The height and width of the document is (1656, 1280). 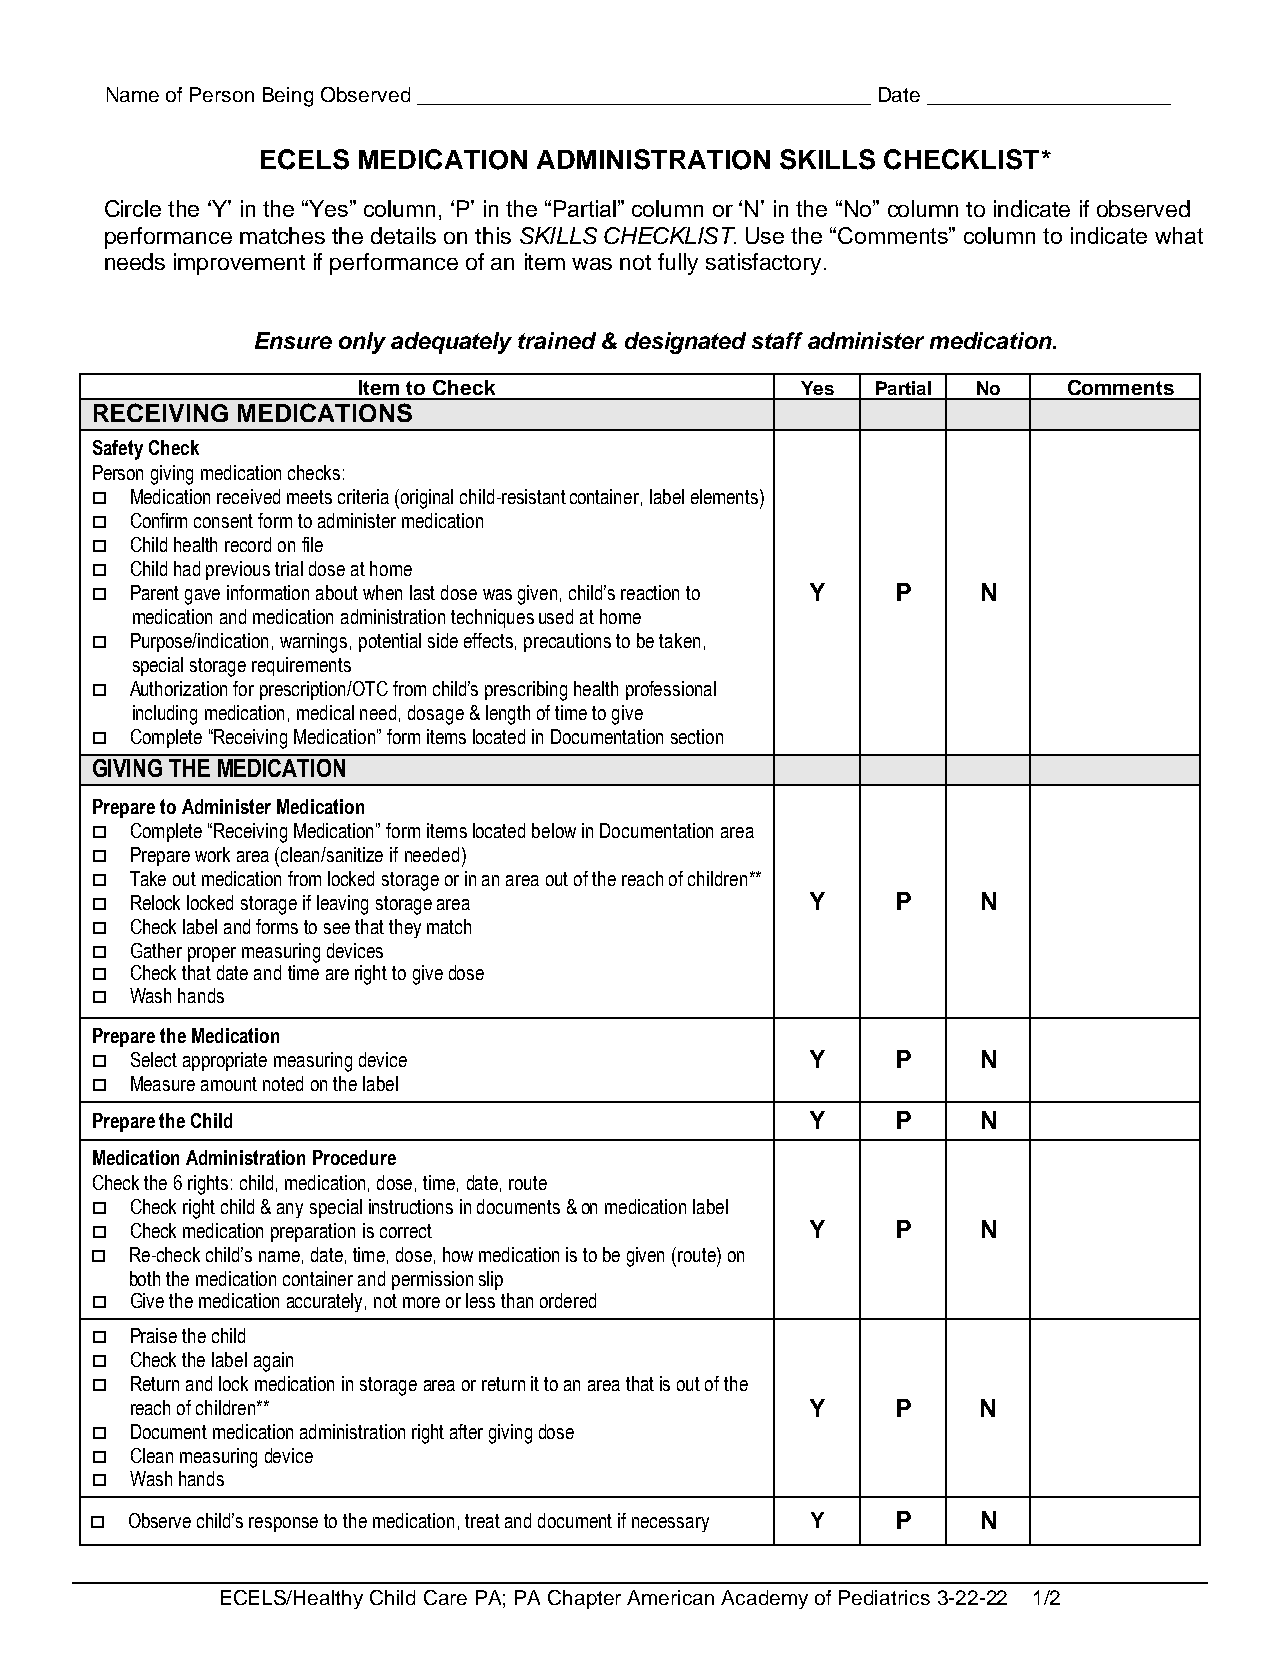 What do you see at coordinates (678, 264) in the document?
I see `fully` at bounding box center [678, 264].
